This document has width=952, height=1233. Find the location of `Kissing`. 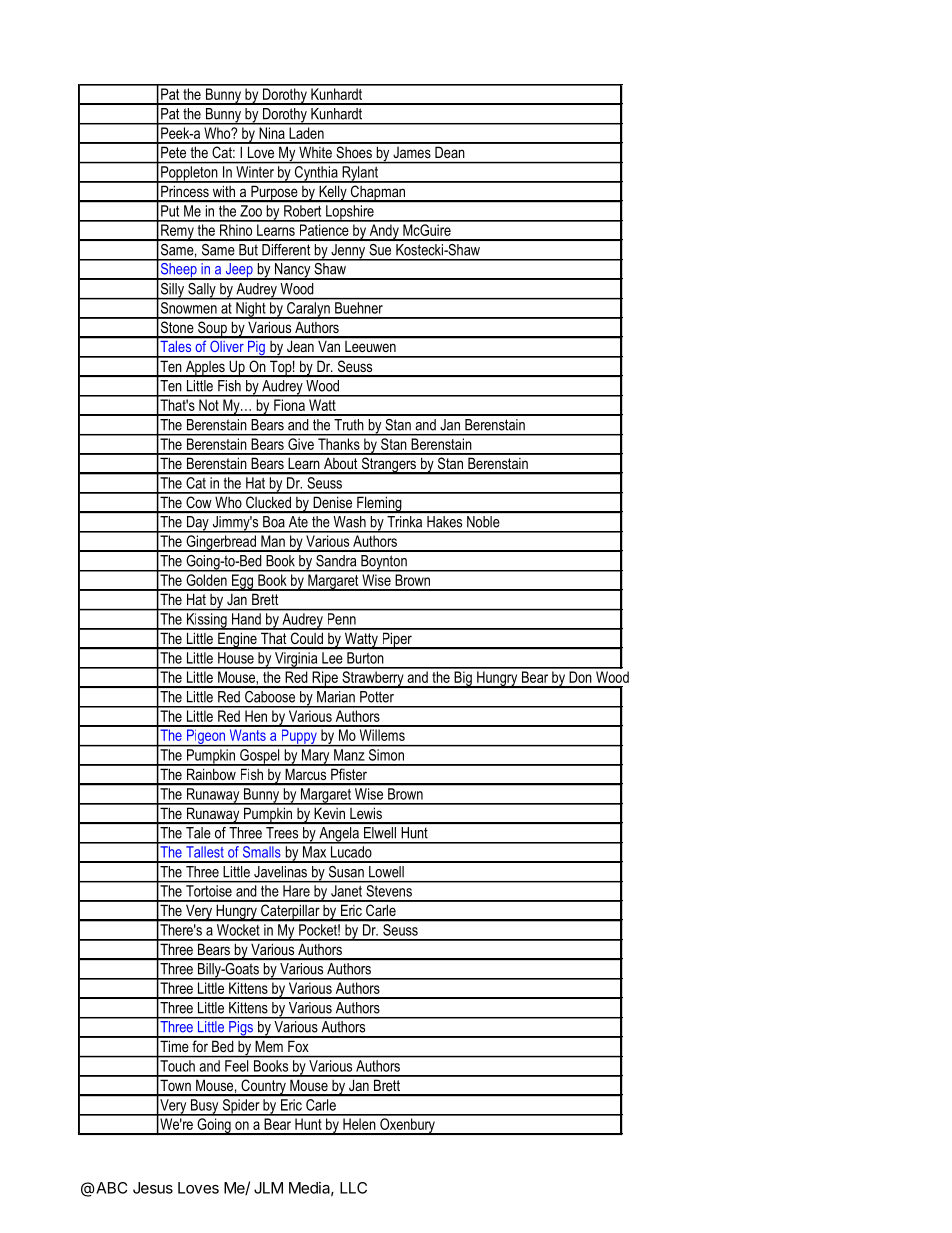

Kissing is located at coordinates (206, 621).
